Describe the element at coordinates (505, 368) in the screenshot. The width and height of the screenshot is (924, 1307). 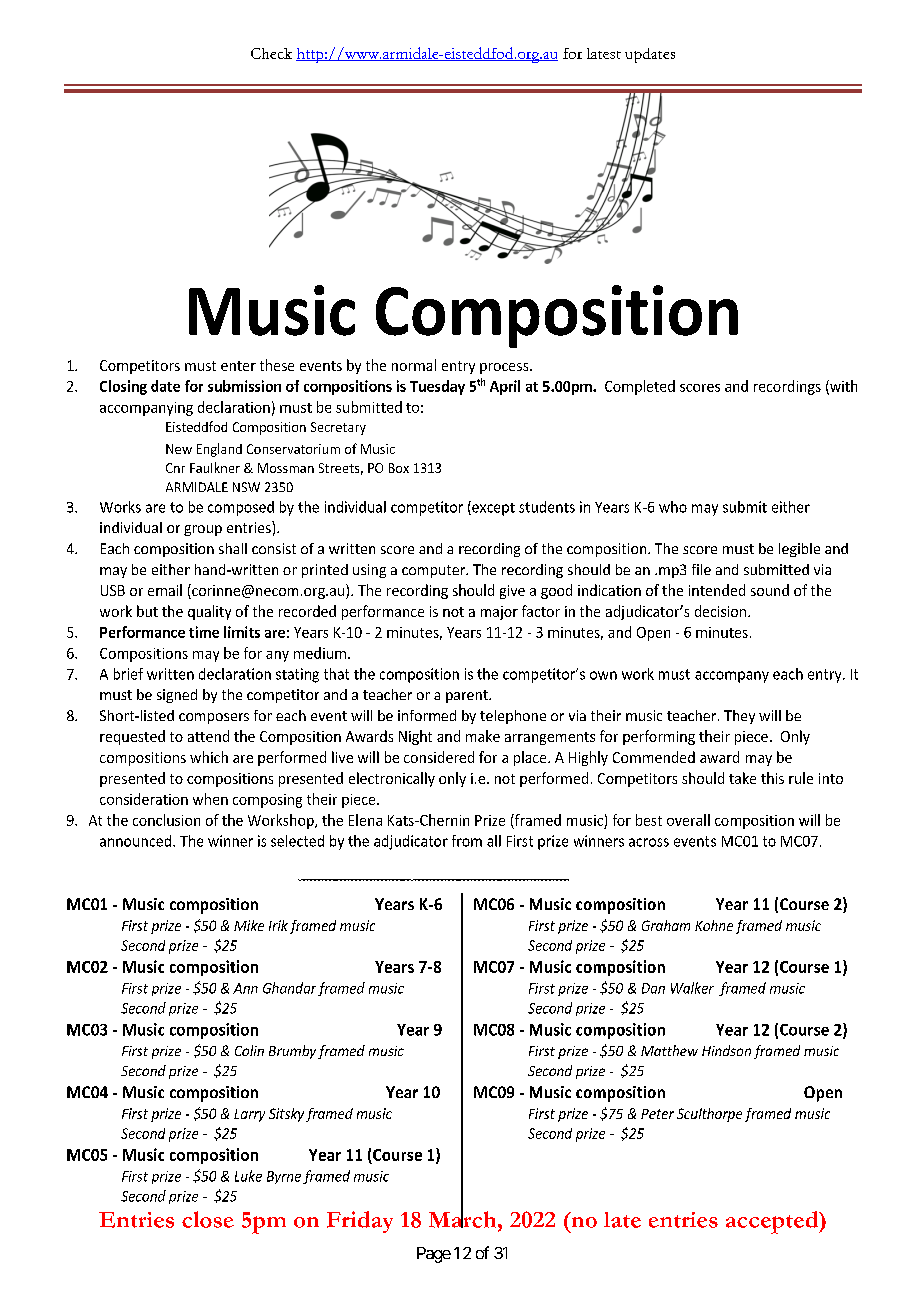
I see `process` at that location.
